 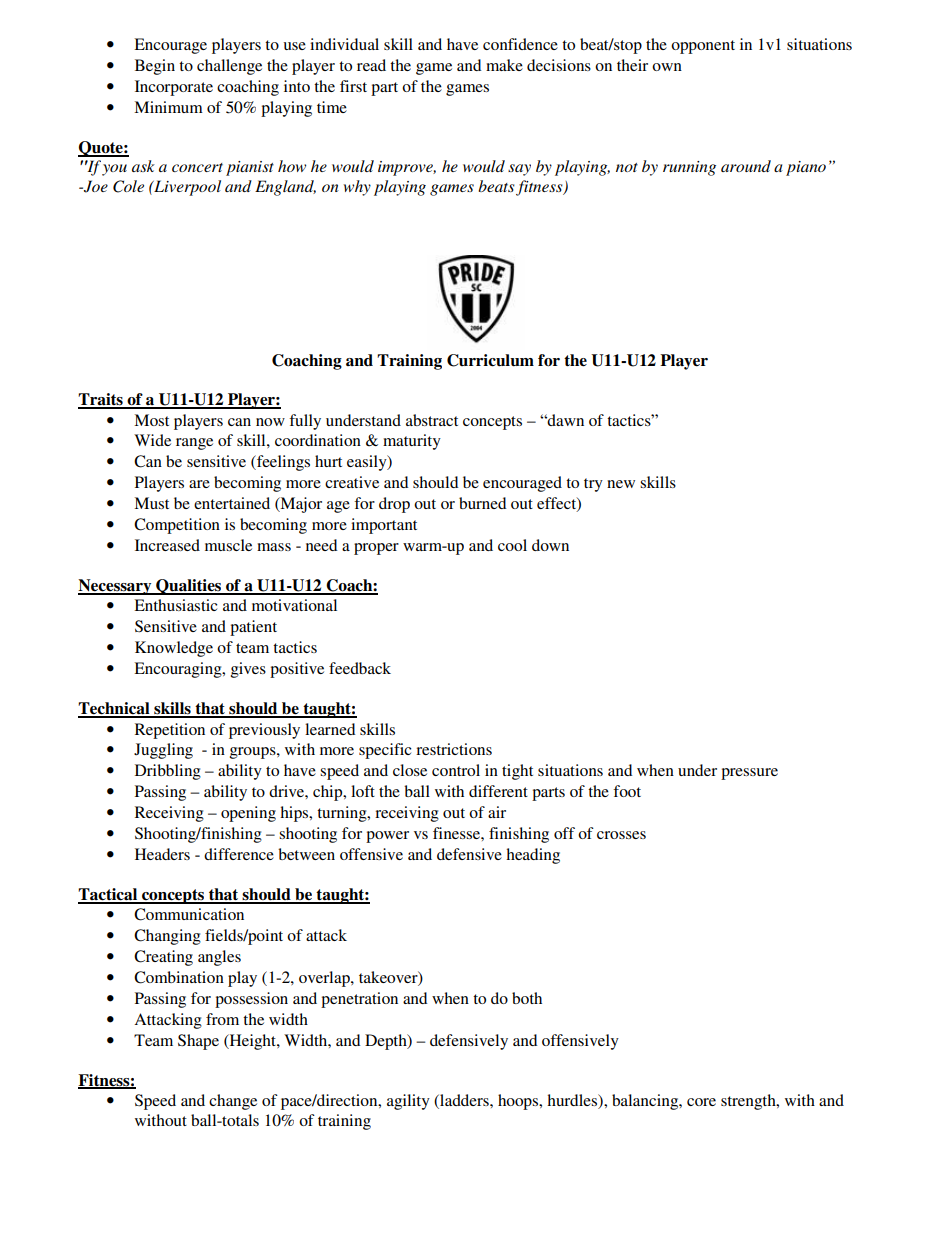 What do you see at coordinates (376, 549) in the screenshot?
I see `proper` at bounding box center [376, 549].
